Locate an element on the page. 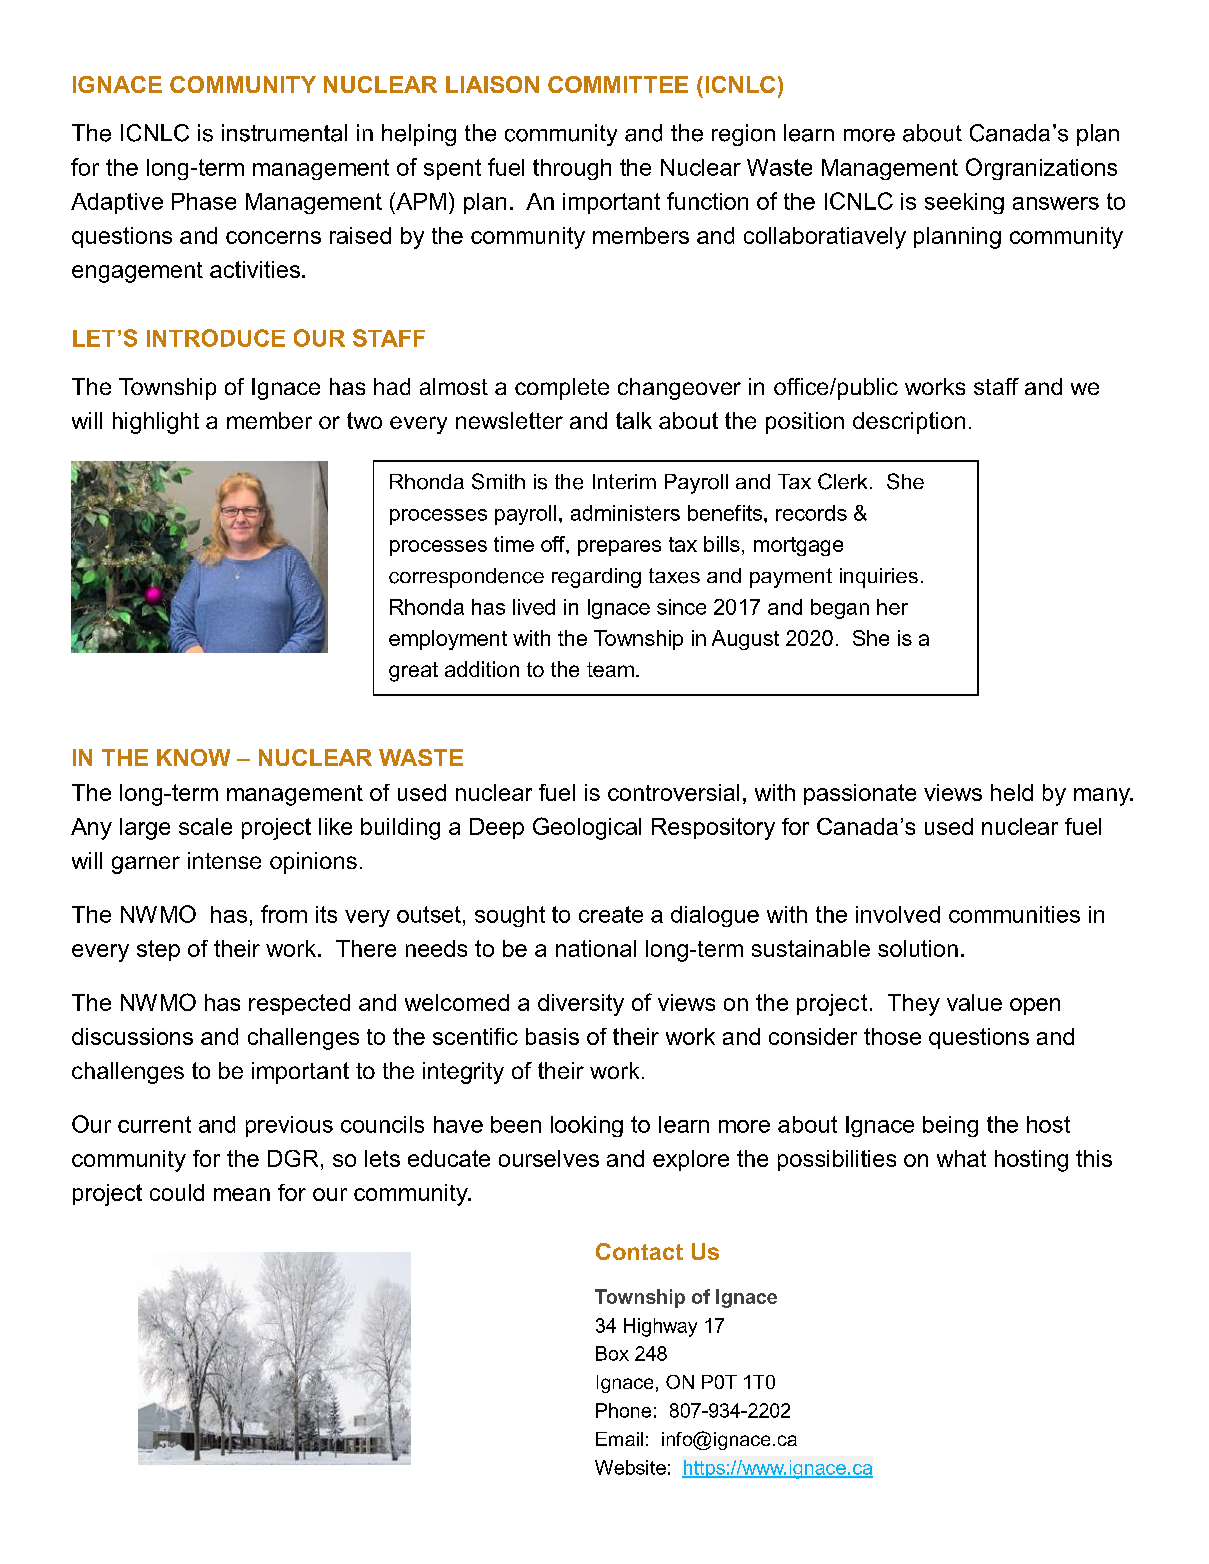 The width and height of the document is (1209, 1564). INTRODUCE is located at coordinates (216, 338).
